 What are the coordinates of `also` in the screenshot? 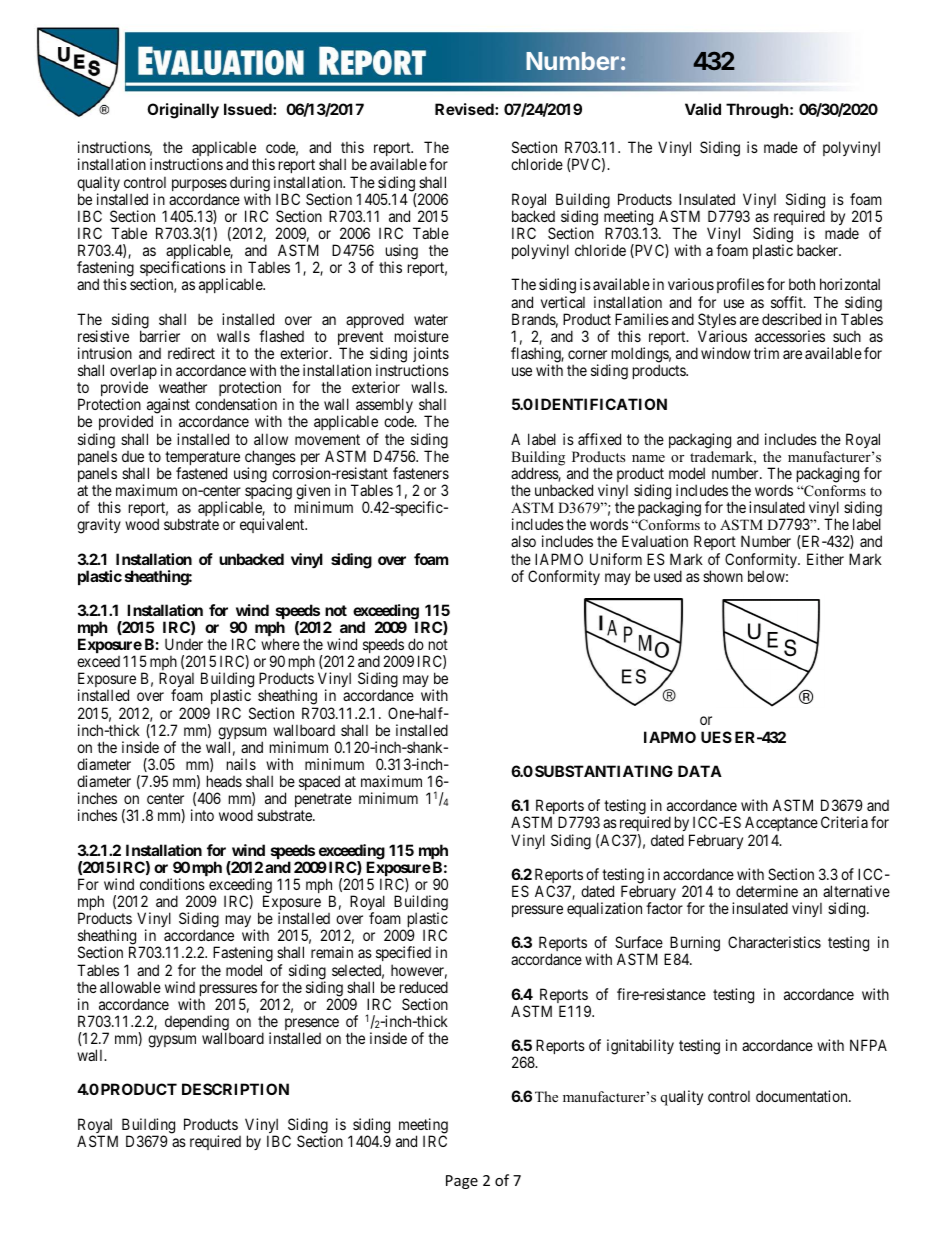 It's located at (523, 541).
